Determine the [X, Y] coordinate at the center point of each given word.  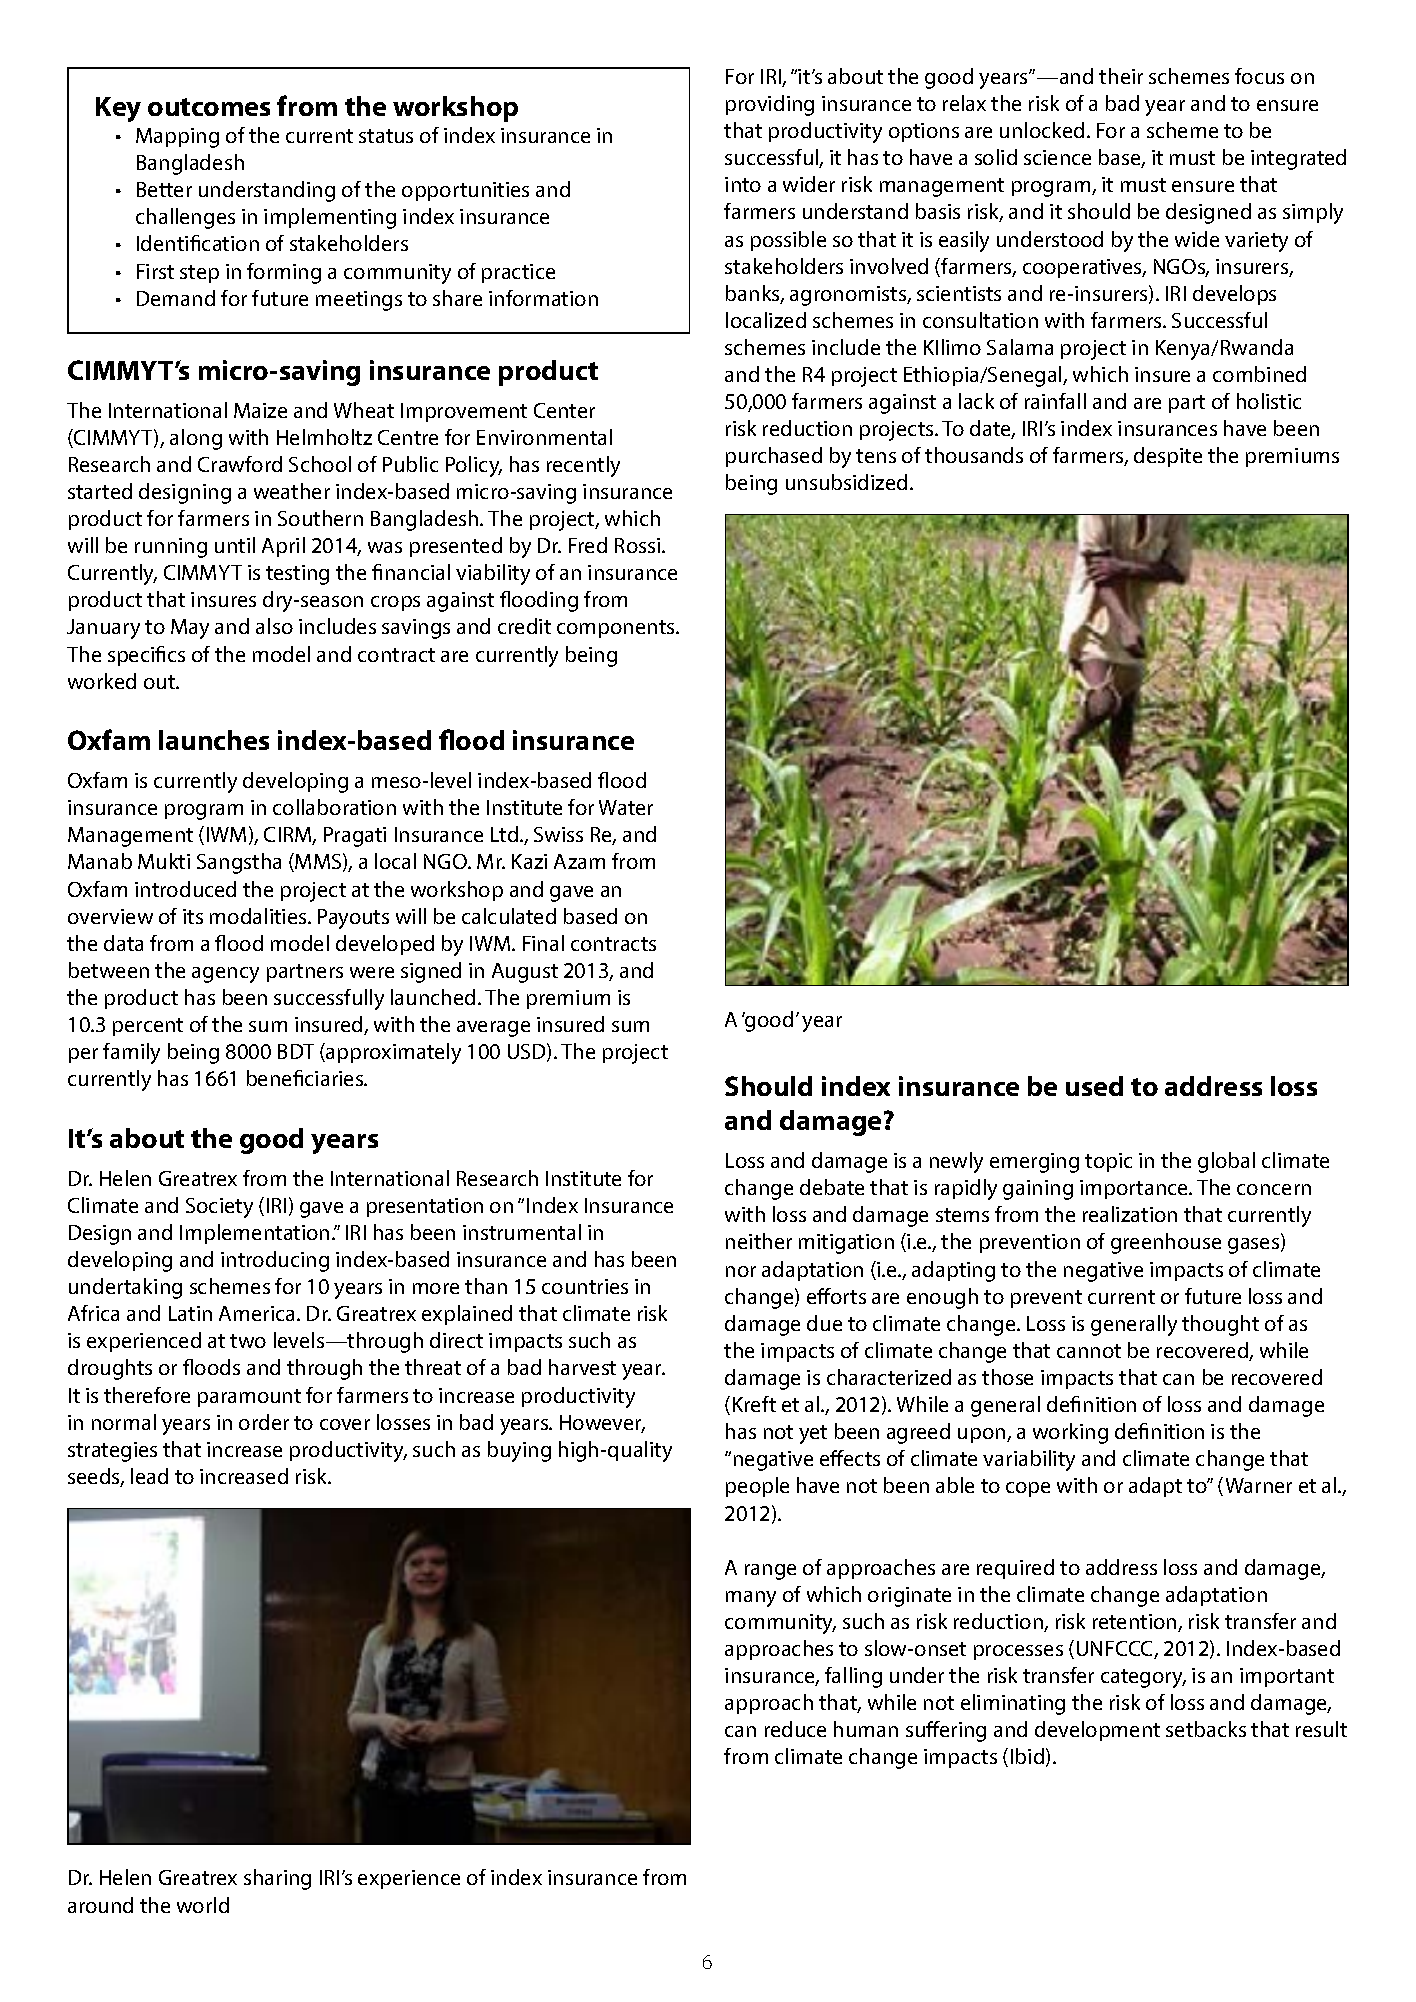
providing [770, 105]
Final [543, 943]
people [757, 1487]
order [264, 1422]
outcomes [209, 107]
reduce [795, 1729]
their [1121, 76]
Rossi [639, 545]
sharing [277, 1879]
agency [225, 975]
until [235, 545]
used [1094, 1086]
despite [1168, 457]
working [1070, 1433]
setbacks [1206, 1729]
